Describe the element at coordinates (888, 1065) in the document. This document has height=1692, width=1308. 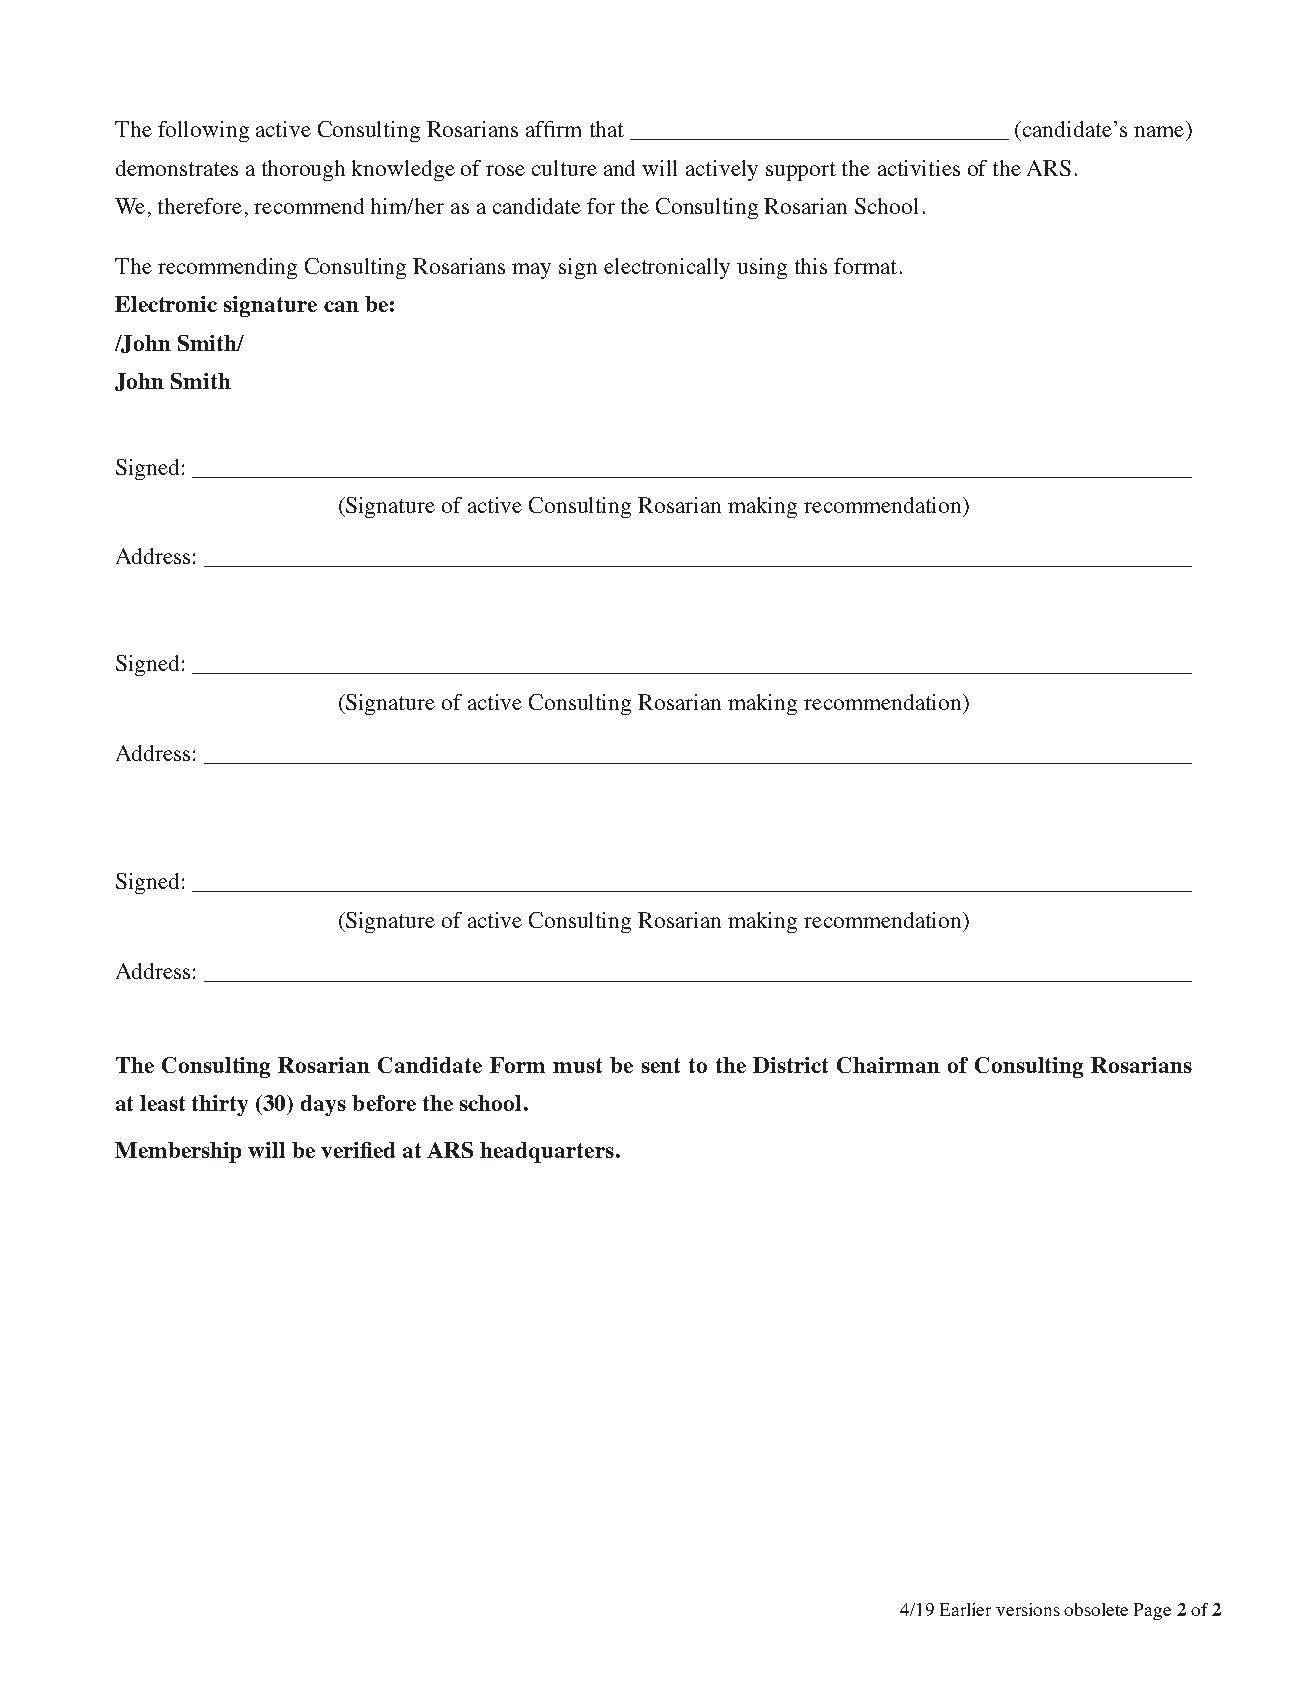
I see `Chairman` at that location.
